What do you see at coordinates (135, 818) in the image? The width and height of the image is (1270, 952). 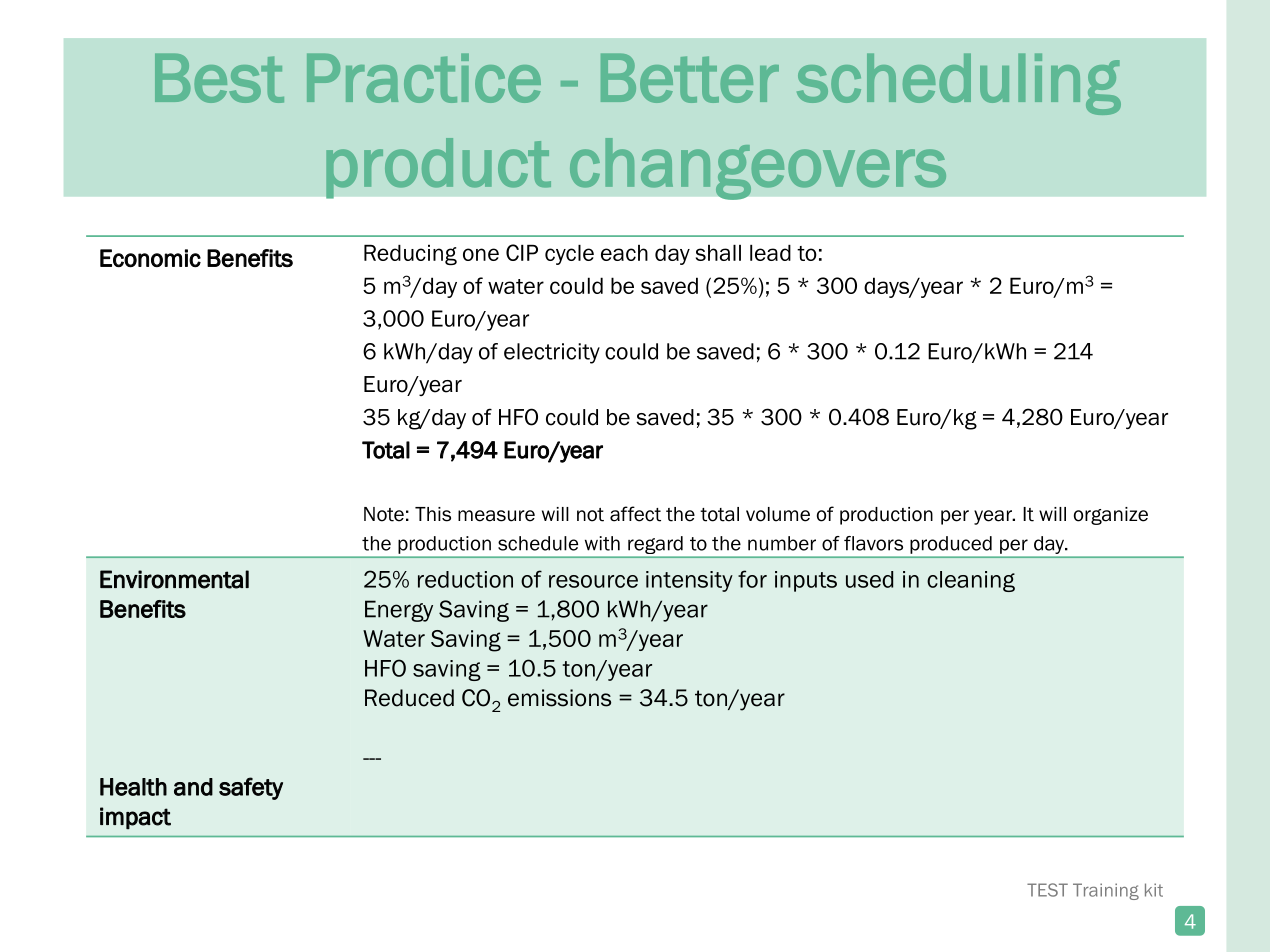 I see `impact` at bounding box center [135, 818].
